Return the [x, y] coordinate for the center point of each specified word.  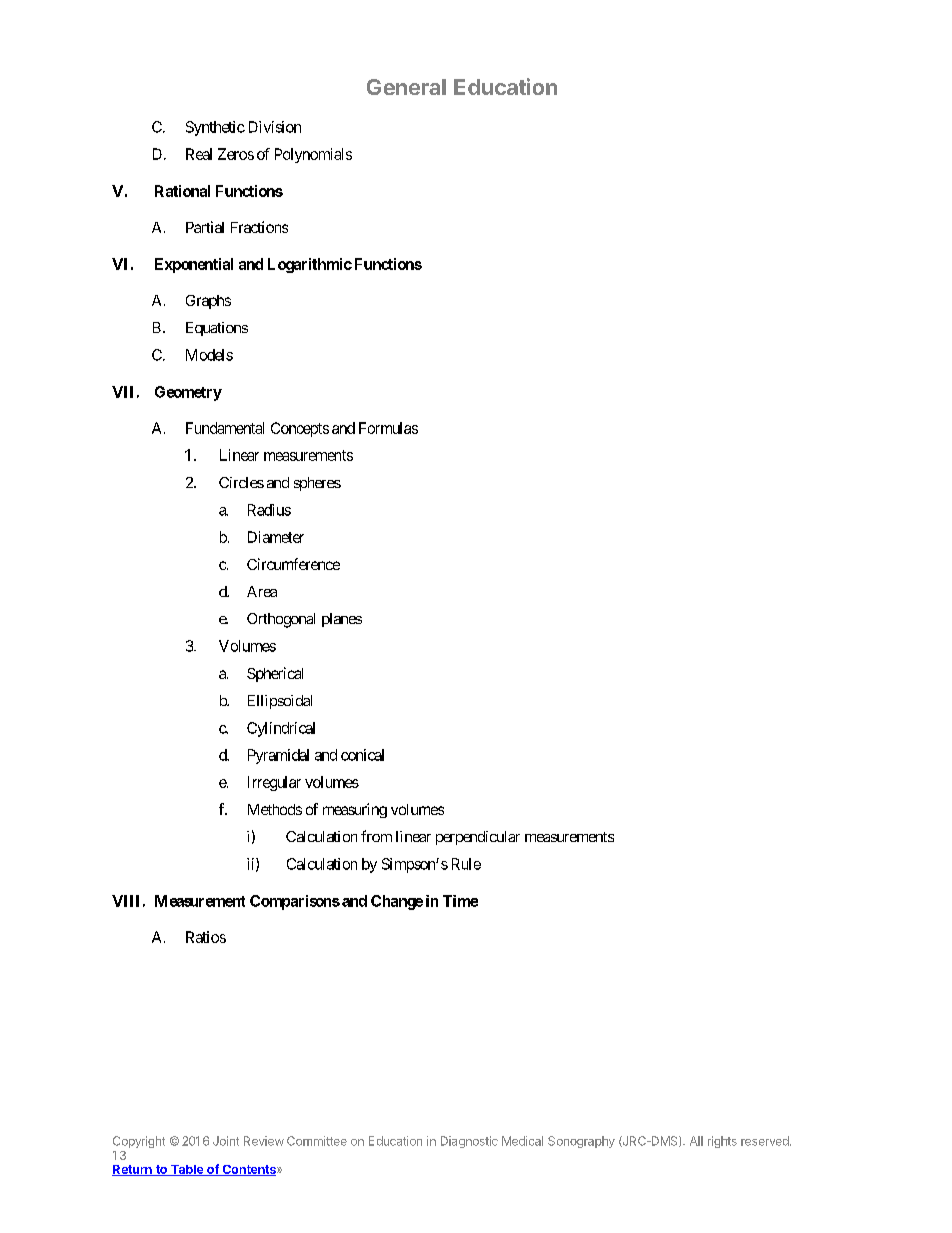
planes [342, 620]
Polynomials [313, 155]
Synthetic [215, 128]
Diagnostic [469, 1142]
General [406, 87]
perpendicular [478, 838]
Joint [226, 1141]
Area [262, 591]
